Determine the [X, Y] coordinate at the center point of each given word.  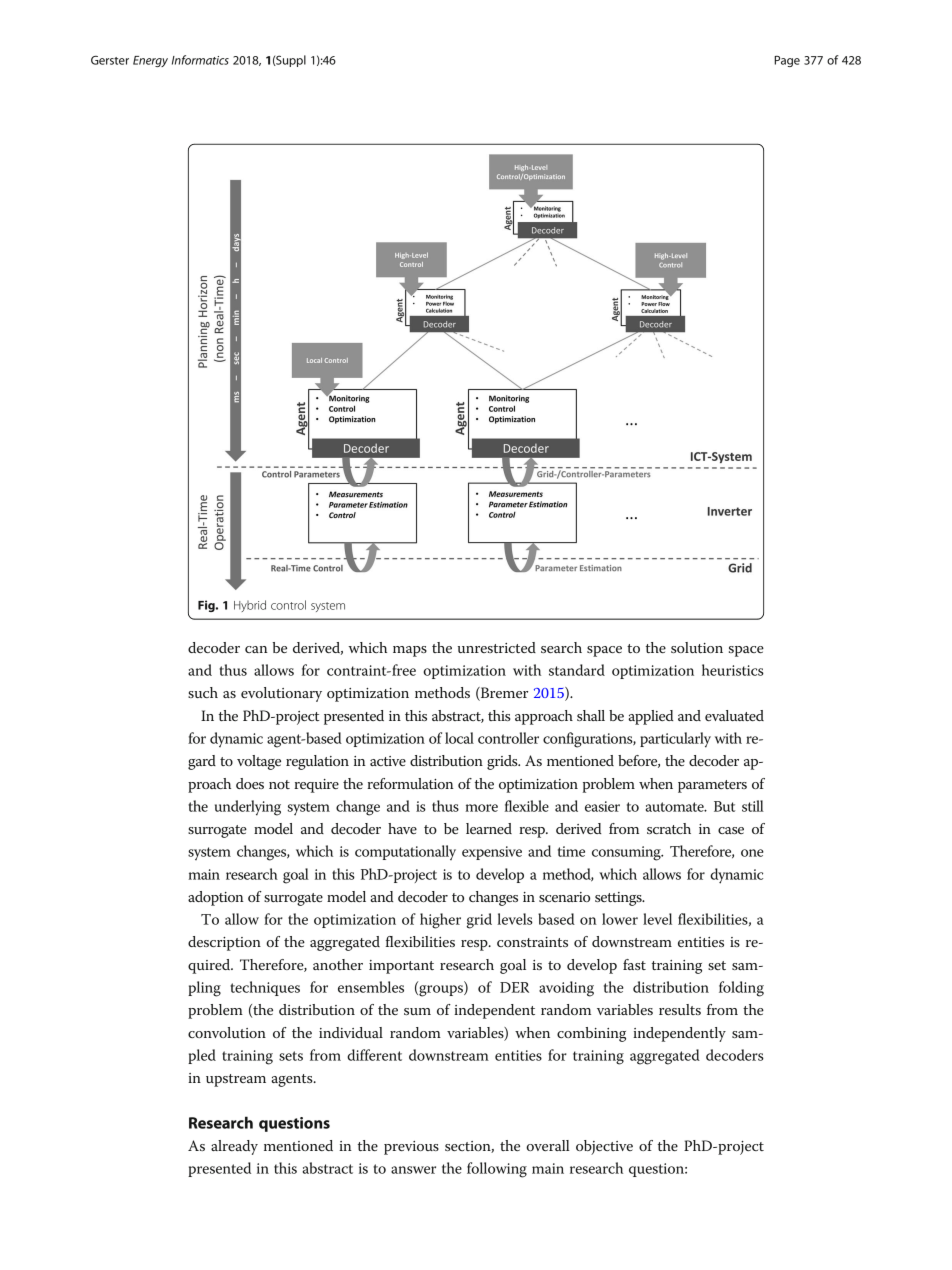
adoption [216, 898]
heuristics [733, 670]
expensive [492, 853]
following [497, 1170]
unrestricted [497, 647]
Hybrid [250, 606]
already [234, 1147]
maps [410, 651]
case [731, 830]
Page [787, 61]
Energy [150, 61]
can [256, 649]
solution [697, 647]
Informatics [200, 60]
